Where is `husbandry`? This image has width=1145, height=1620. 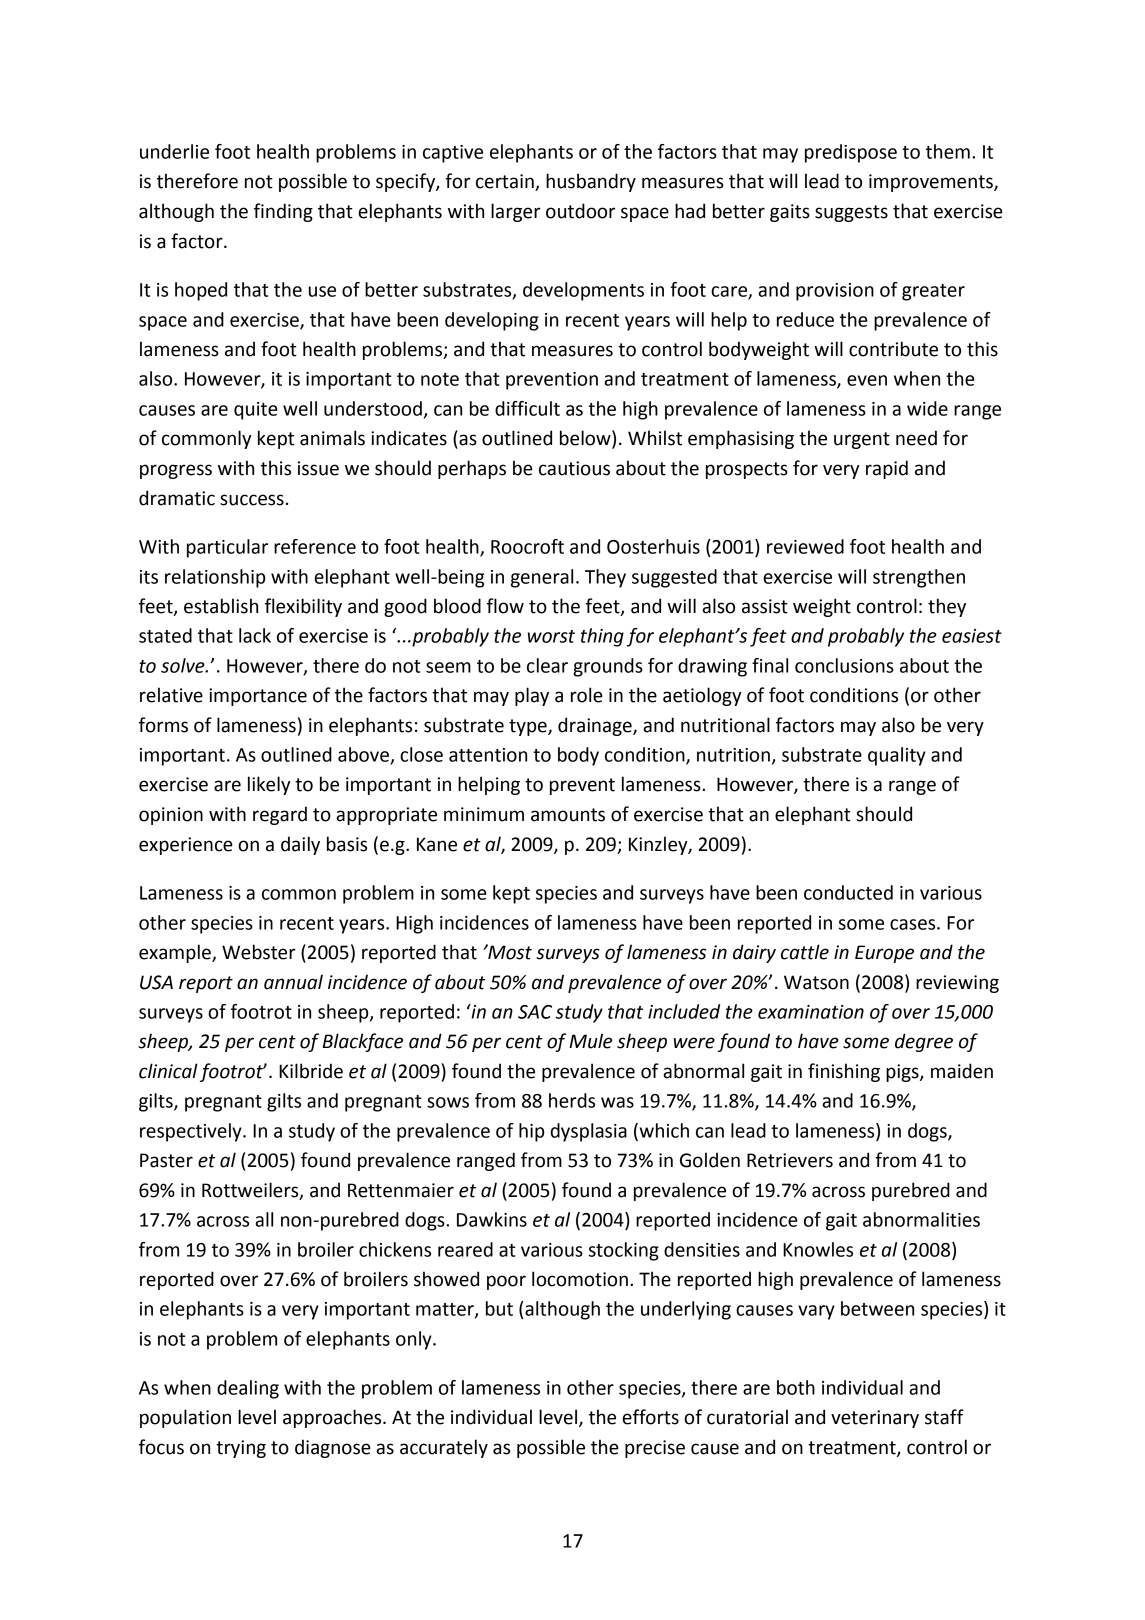
husbandry is located at coordinates (591, 182).
